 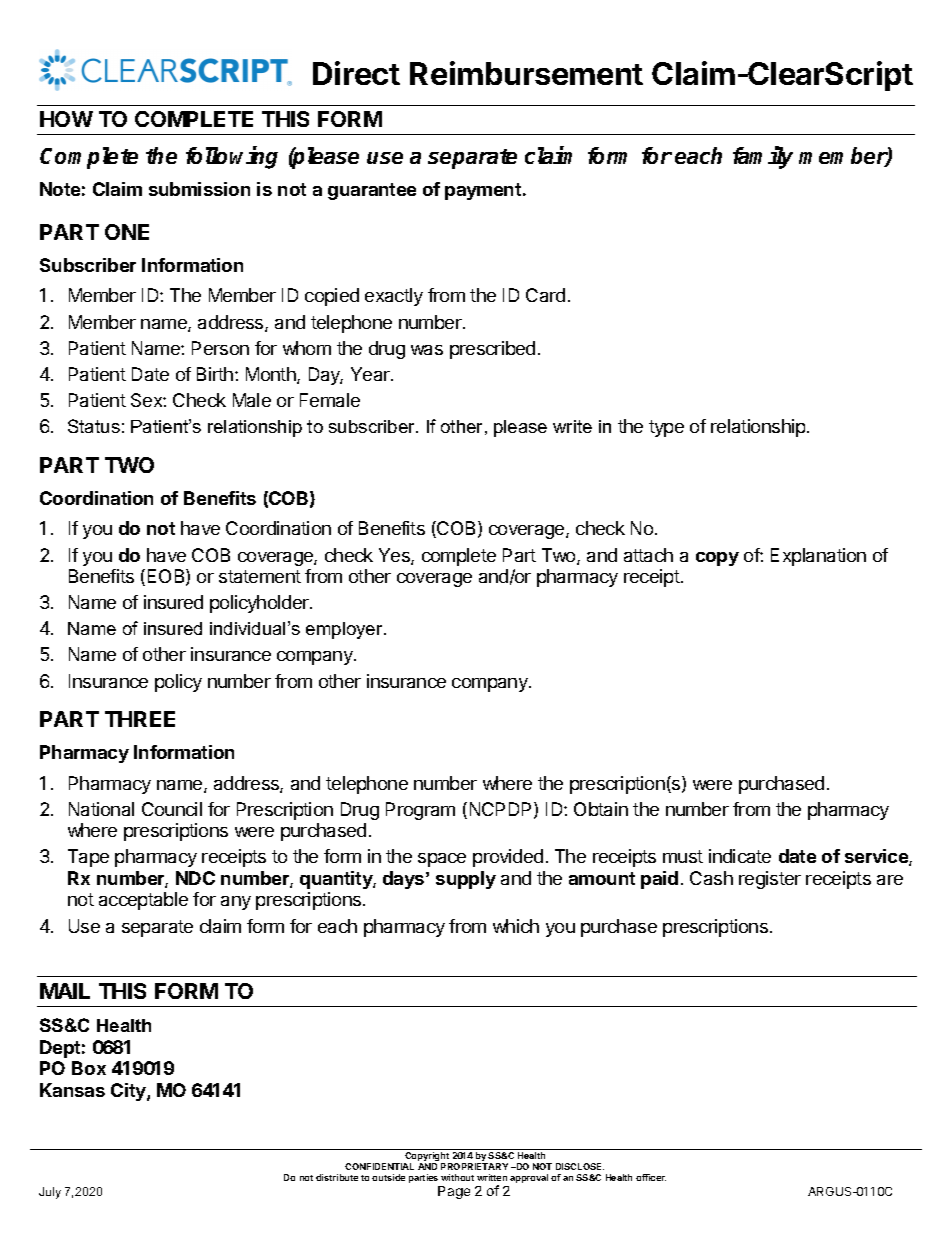 What do you see at coordinates (818, 557) in the screenshot?
I see `Explanation` at bounding box center [818, 557].
